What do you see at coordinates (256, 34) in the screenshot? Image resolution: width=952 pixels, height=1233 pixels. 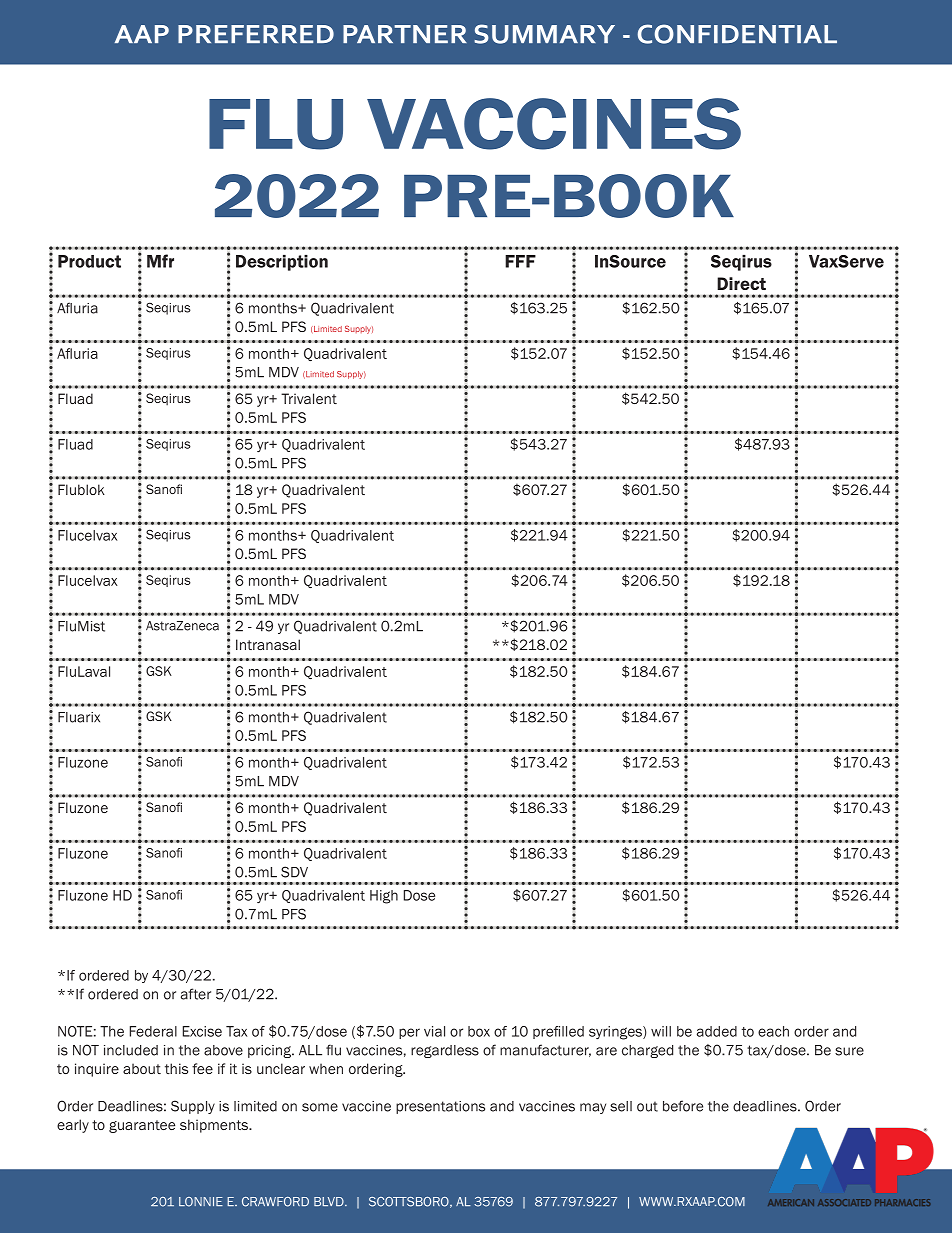 I see `PREFERRED` at bounding box center [256, 34].
